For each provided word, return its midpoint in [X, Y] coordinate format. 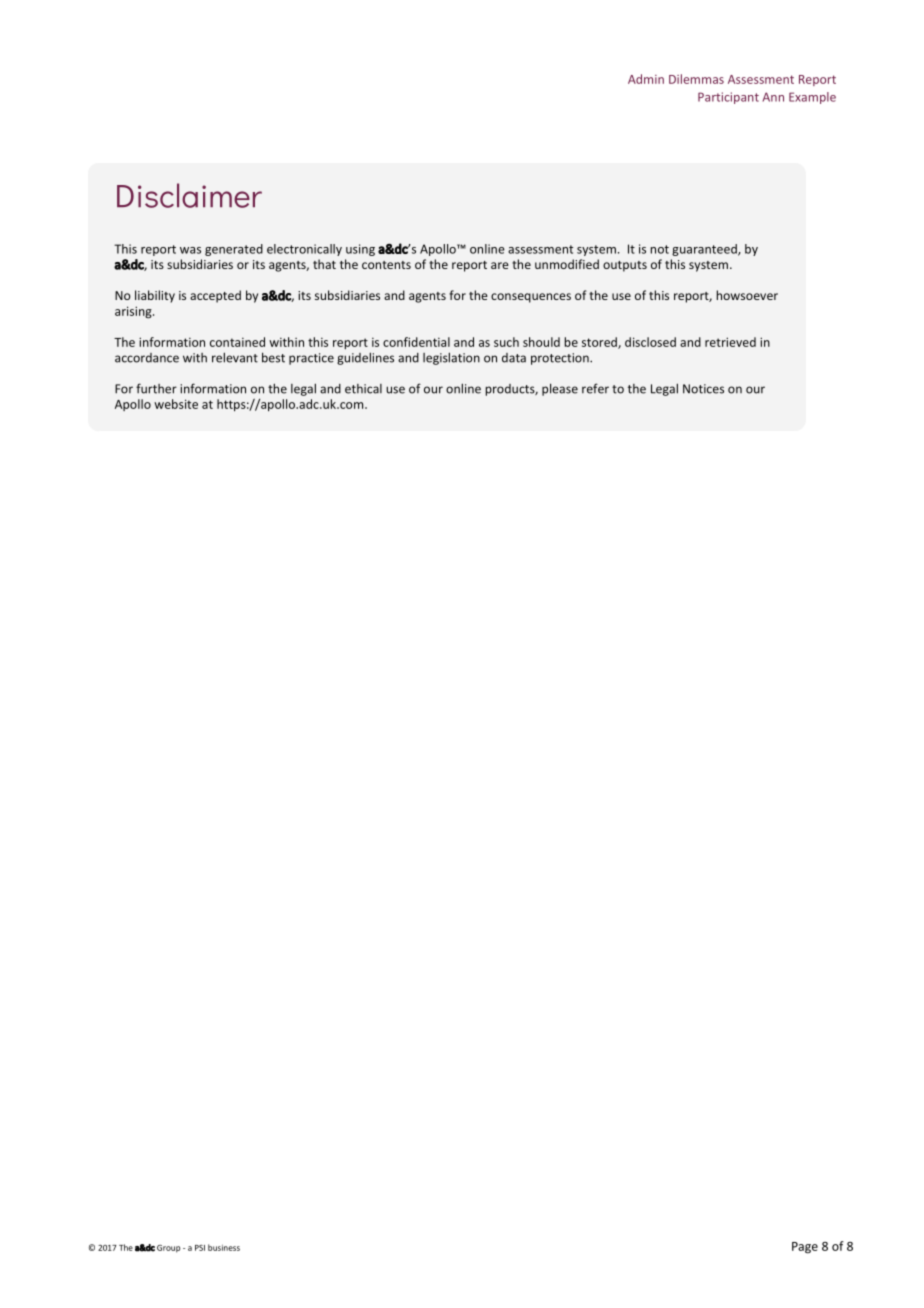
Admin [646, 79]
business [224, 1247]
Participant [728, 98]
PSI [200, 1248]
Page [805, 1248]
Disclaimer [189, 195]
